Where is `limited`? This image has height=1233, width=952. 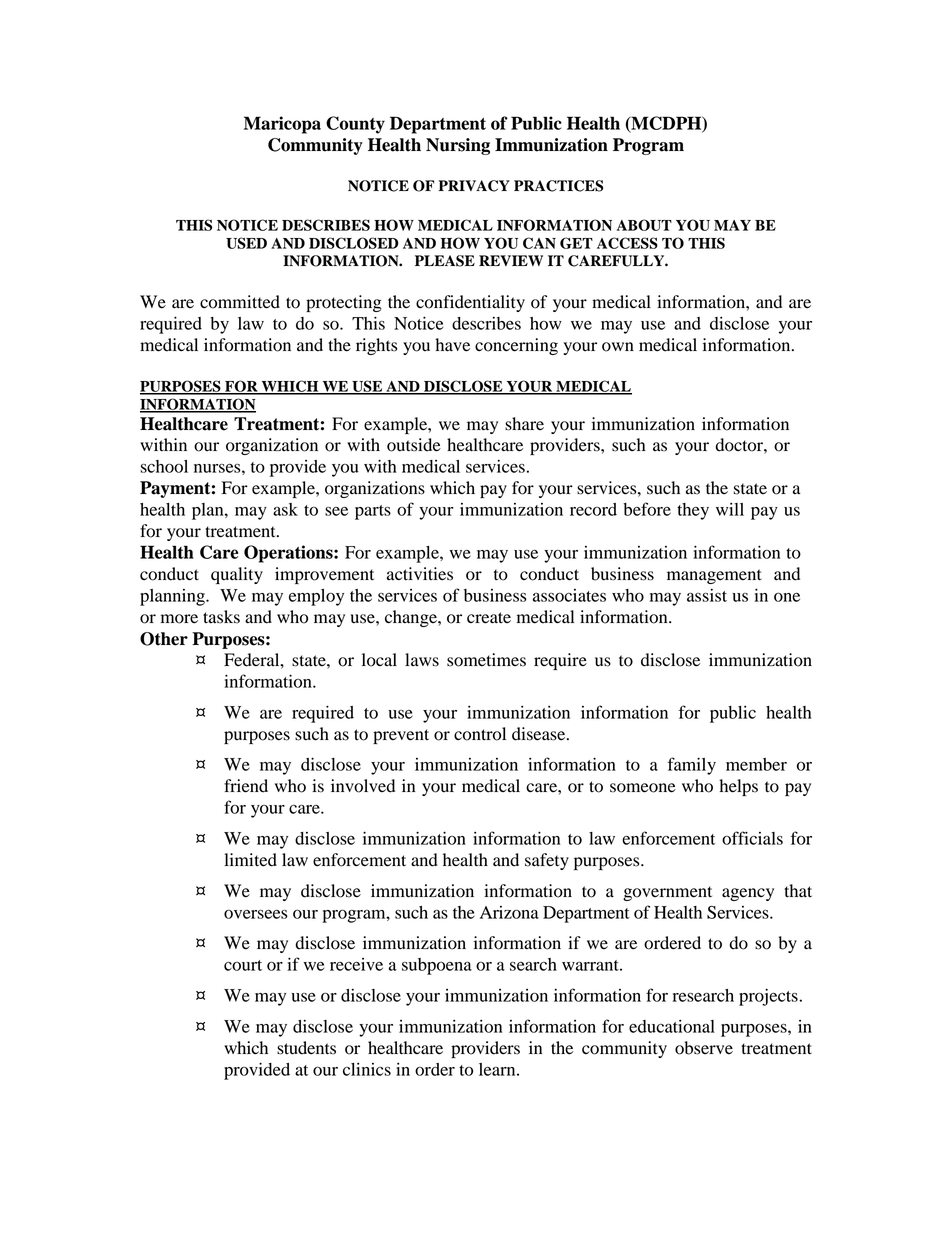 limited is located at coordinates (250, 860).
